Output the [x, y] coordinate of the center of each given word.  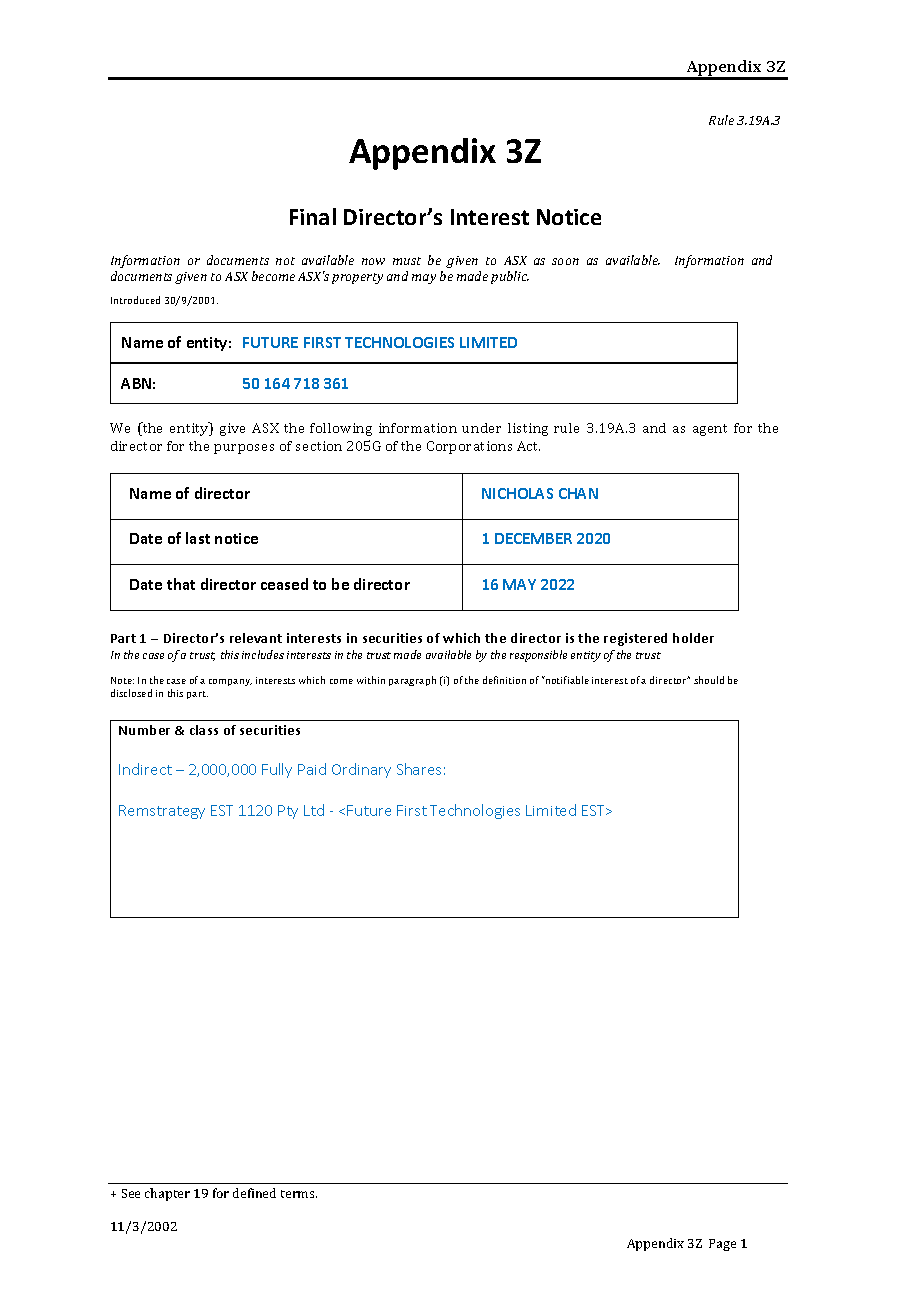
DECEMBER [533, 538]
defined [254, 1193]
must [407, 261]
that [181, 584]
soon [565, 261]
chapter [167, 1194]
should [709, 680]
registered [635, 639]
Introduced [135, 300]
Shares [419, 769]
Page [722, 1245]
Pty [288, 812]
